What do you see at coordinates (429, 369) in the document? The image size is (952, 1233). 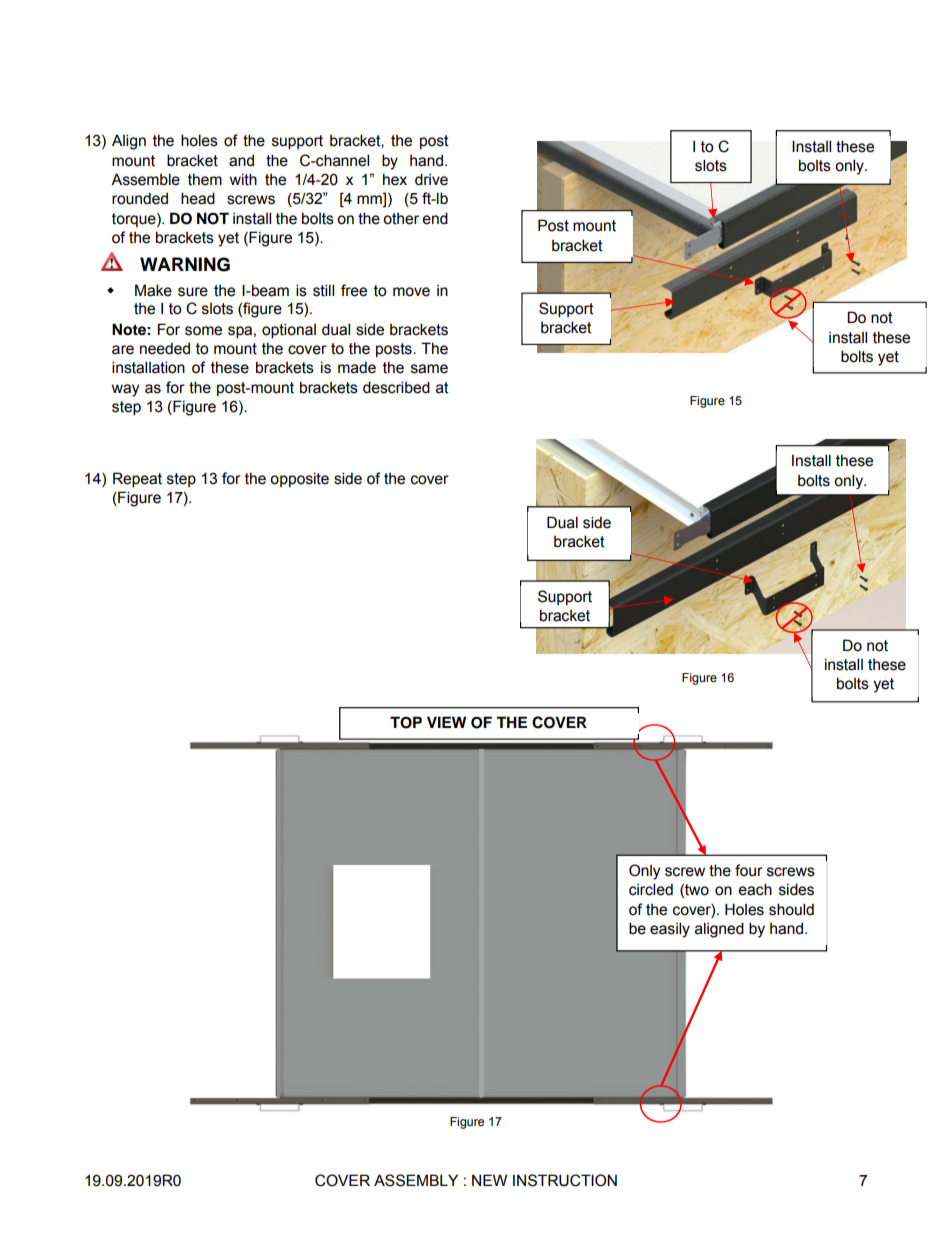 I see `same` at bounding box center [429, 369].
